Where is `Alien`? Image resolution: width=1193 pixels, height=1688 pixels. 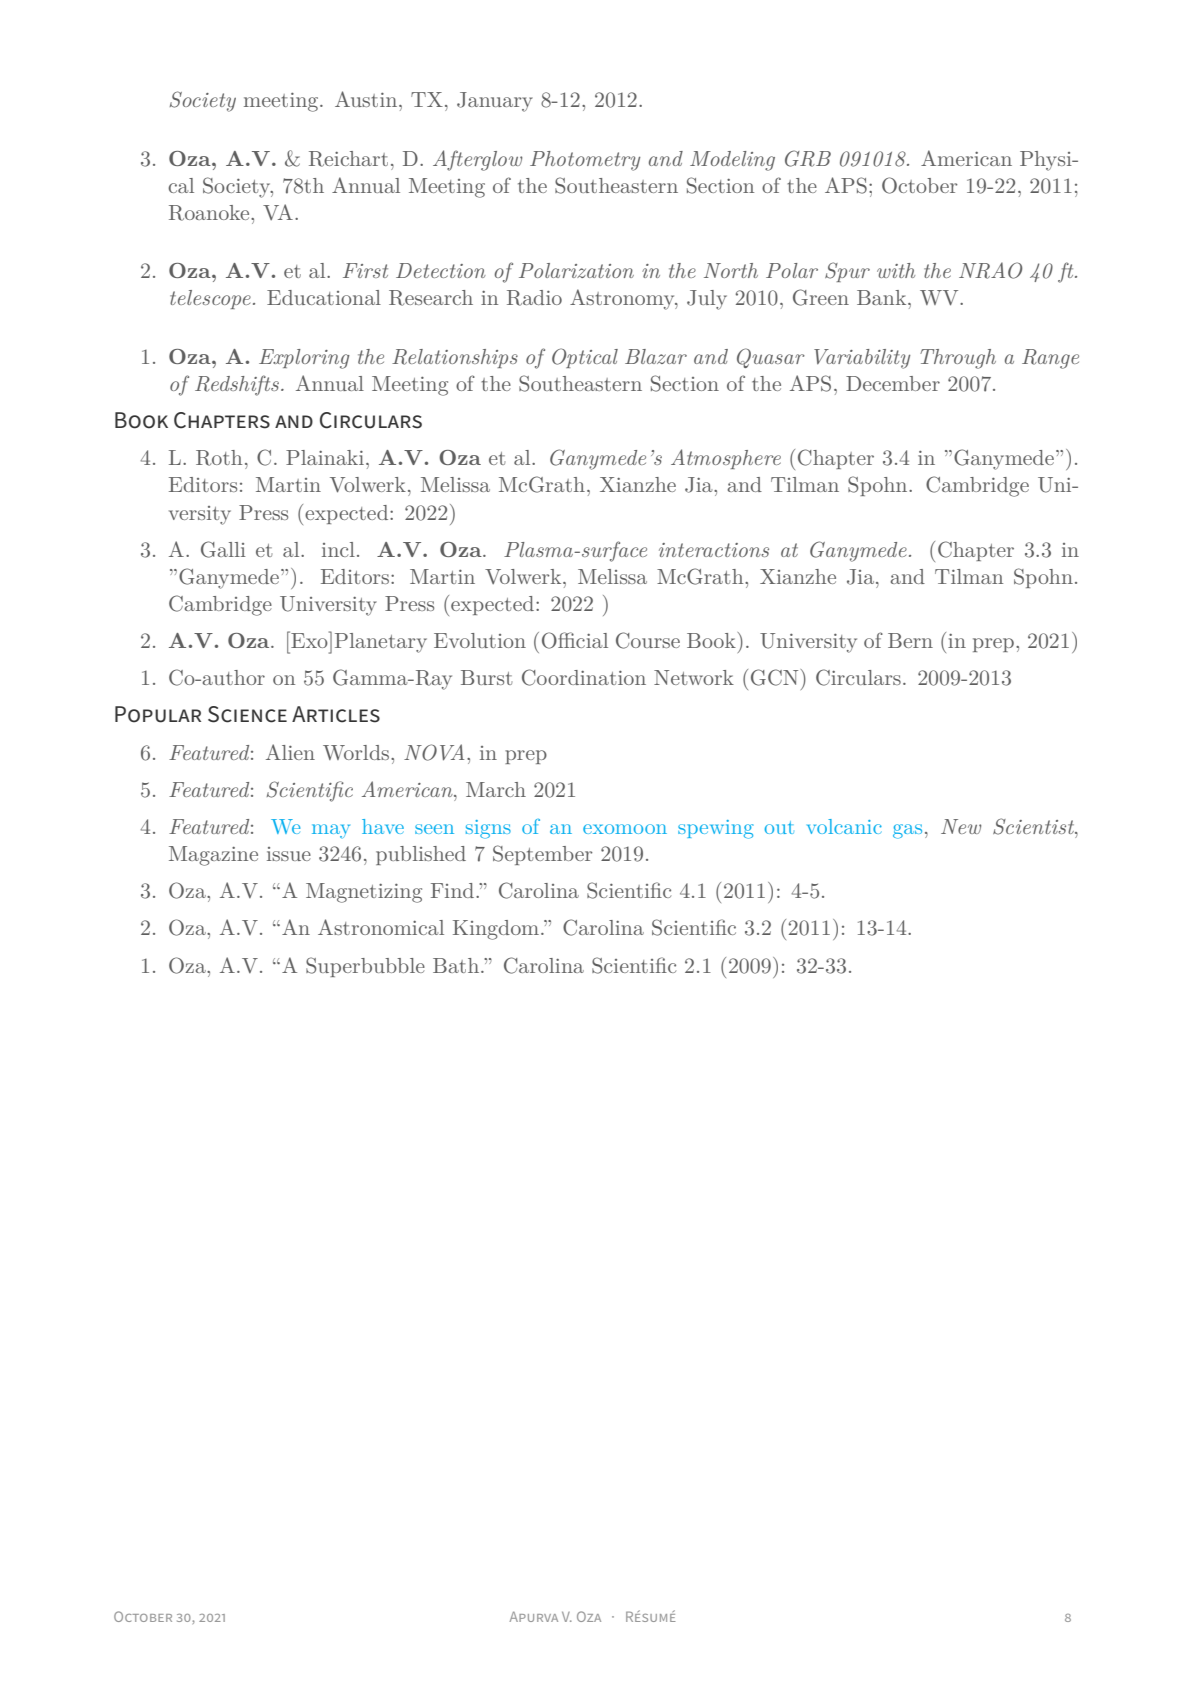 Alien is located at coordinates (290, 752).
